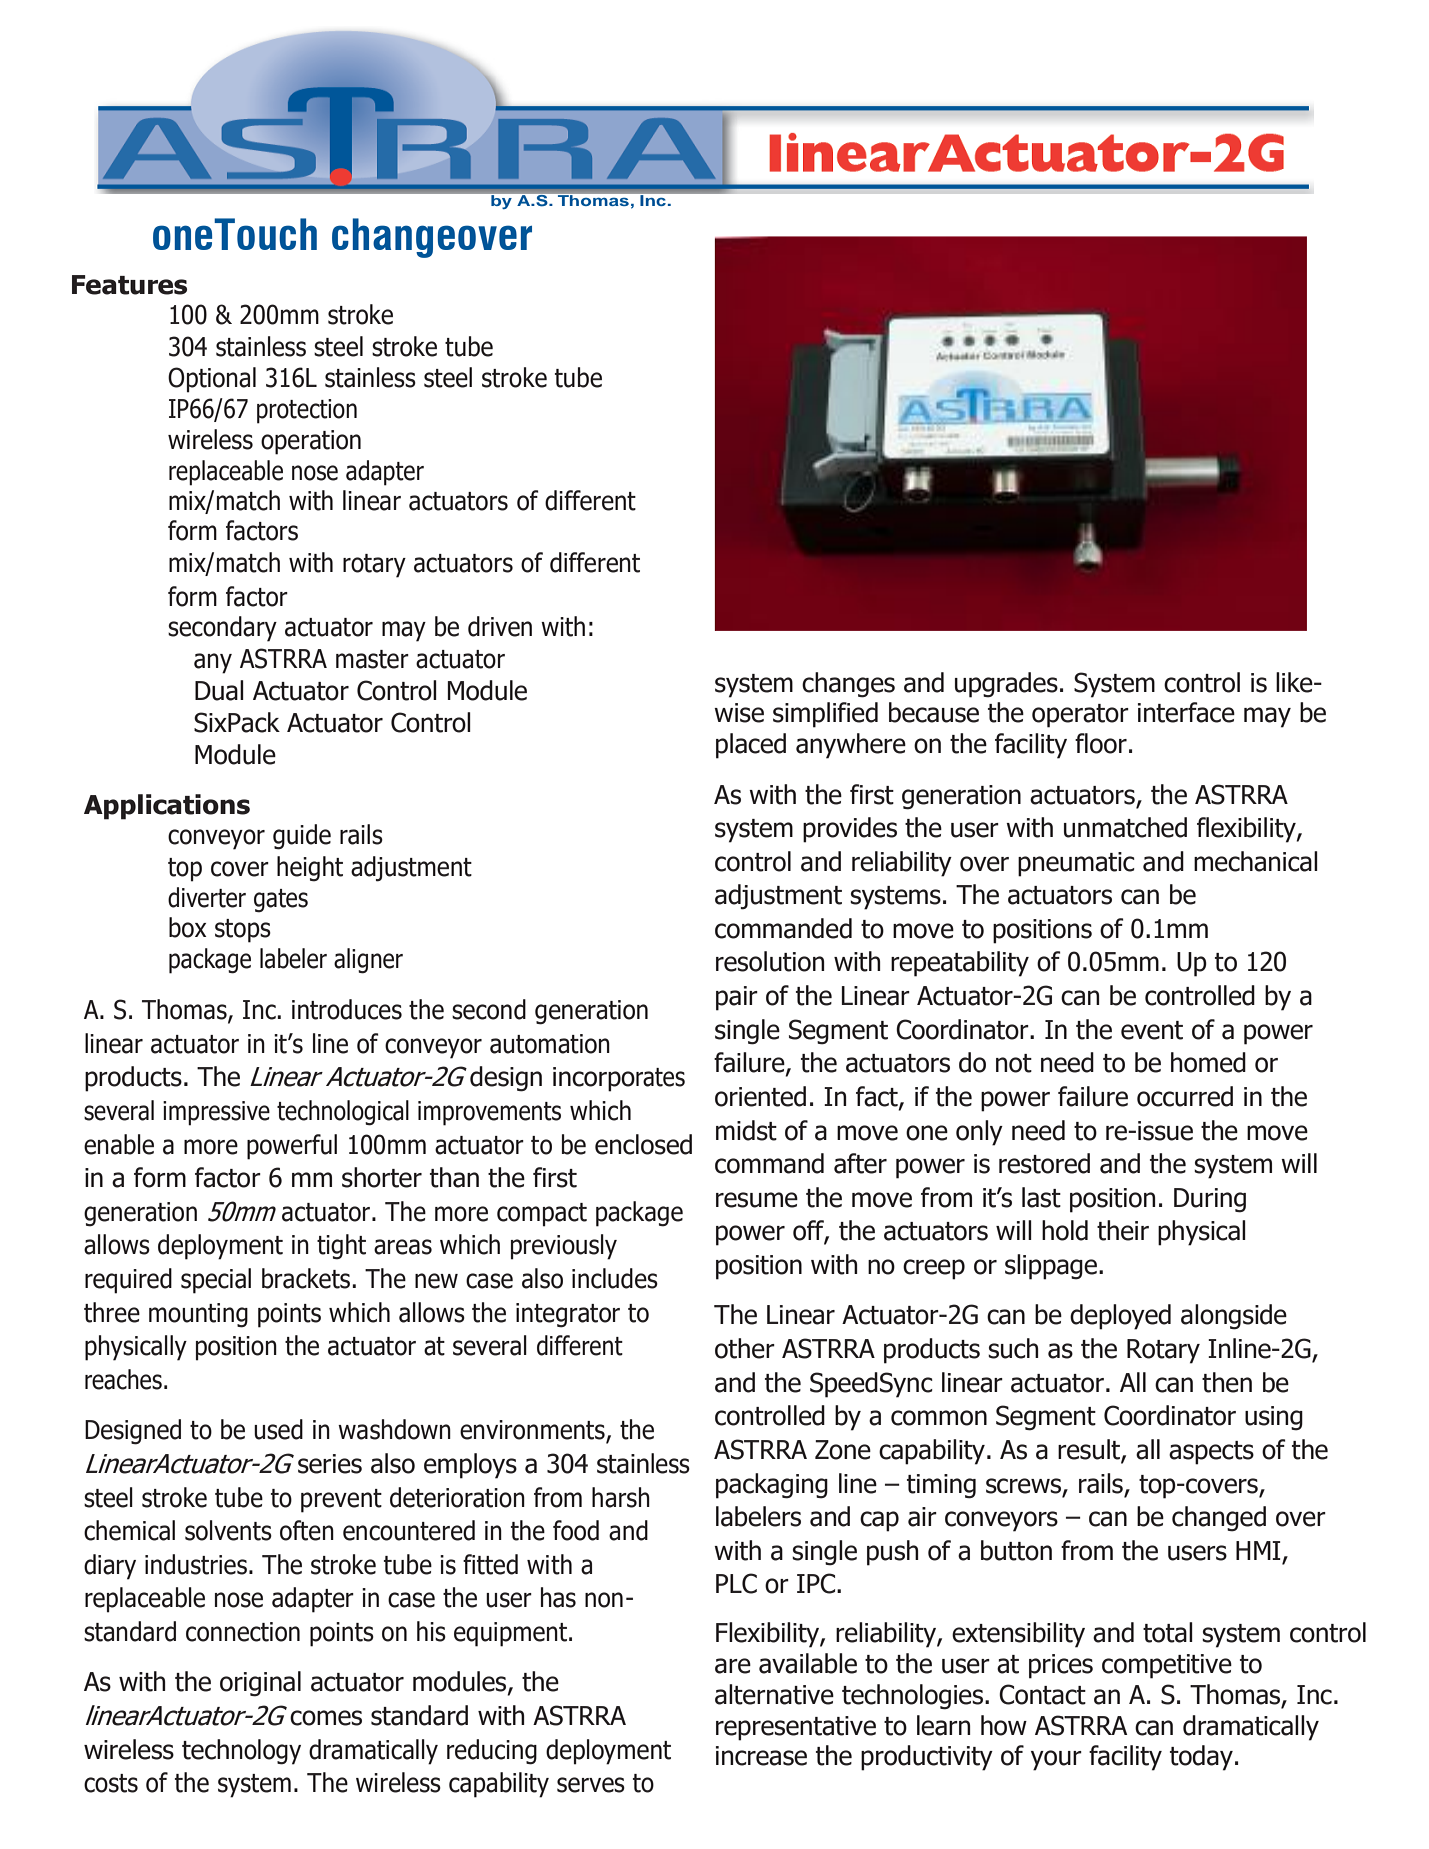  What do you see at coordinates (212, 380) in the image?
I see `Optional` at bounding box center [212, 380].
